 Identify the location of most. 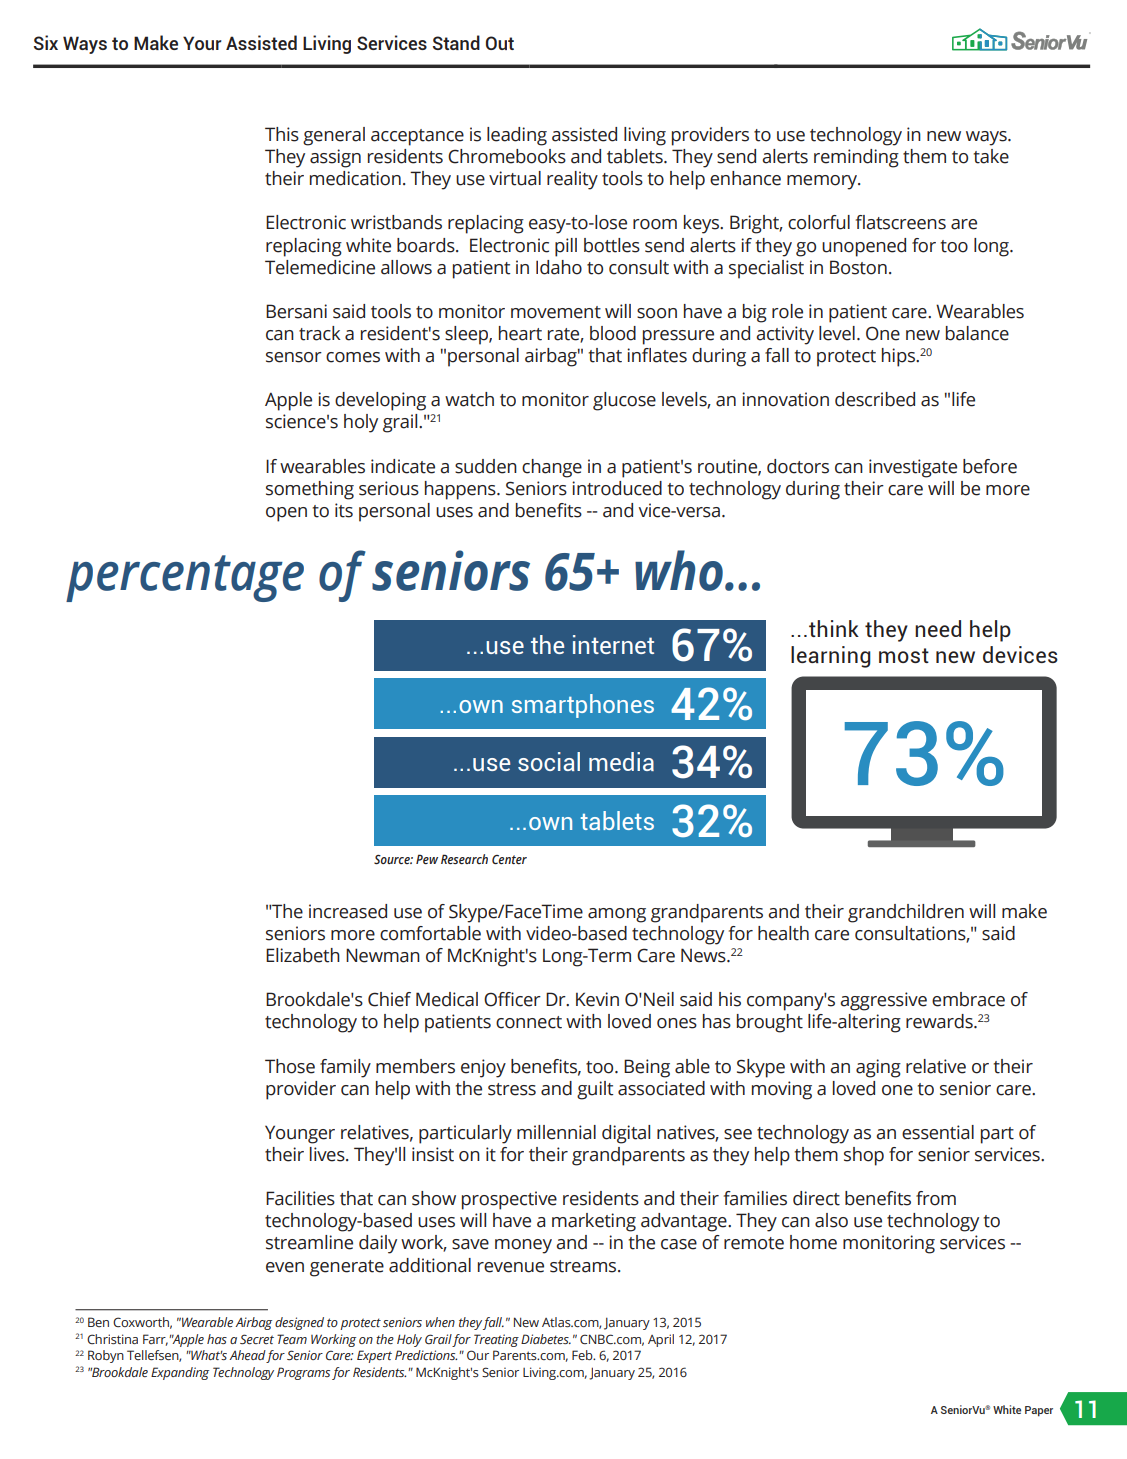
(904, 655).
